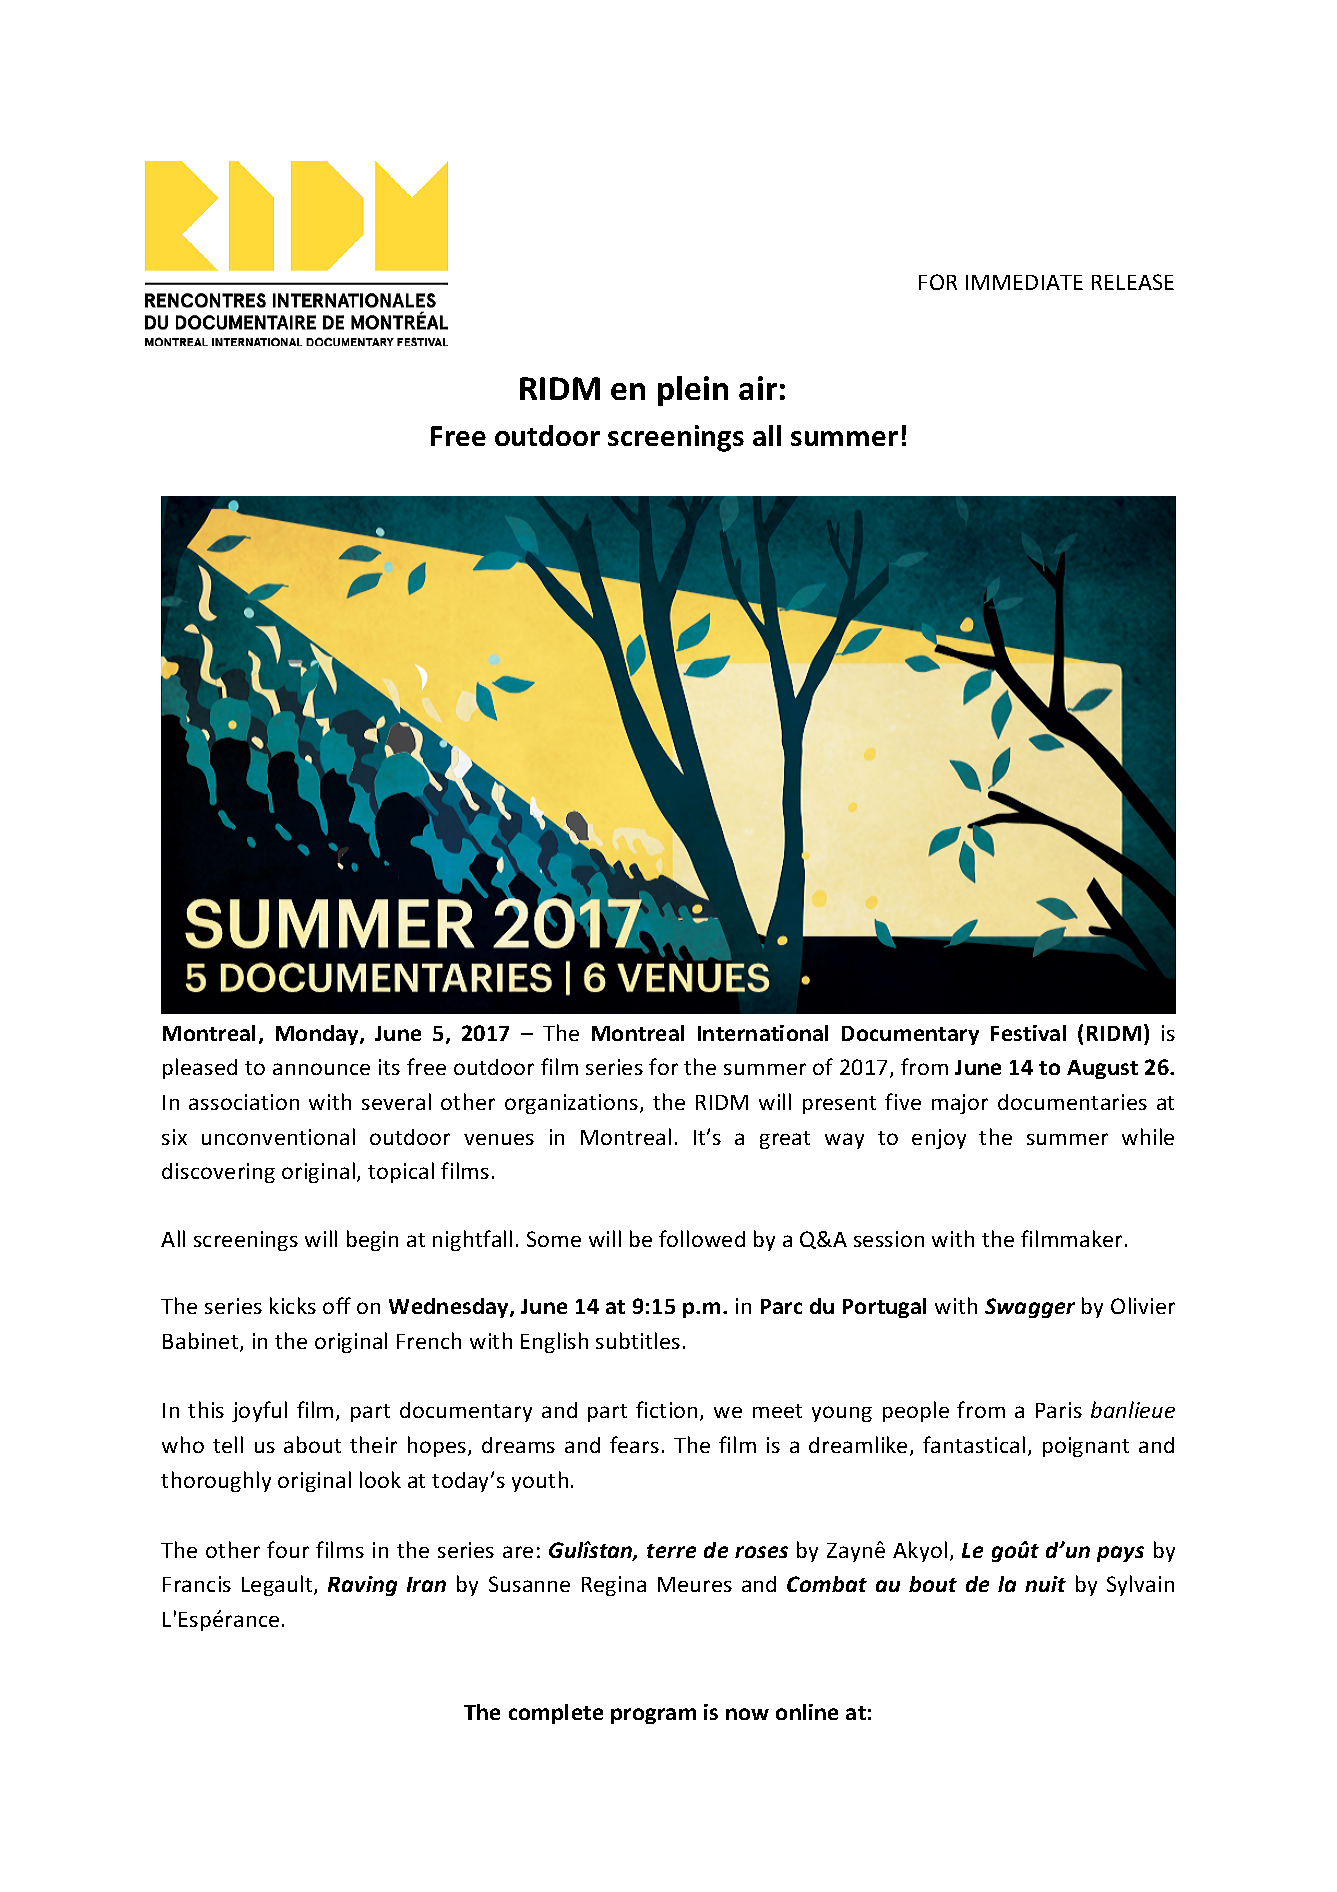 The width and height of the document is (1337, 1892). Describe the element at coordinates (1028, 1033) in the document. I see `Festival` at that location.
